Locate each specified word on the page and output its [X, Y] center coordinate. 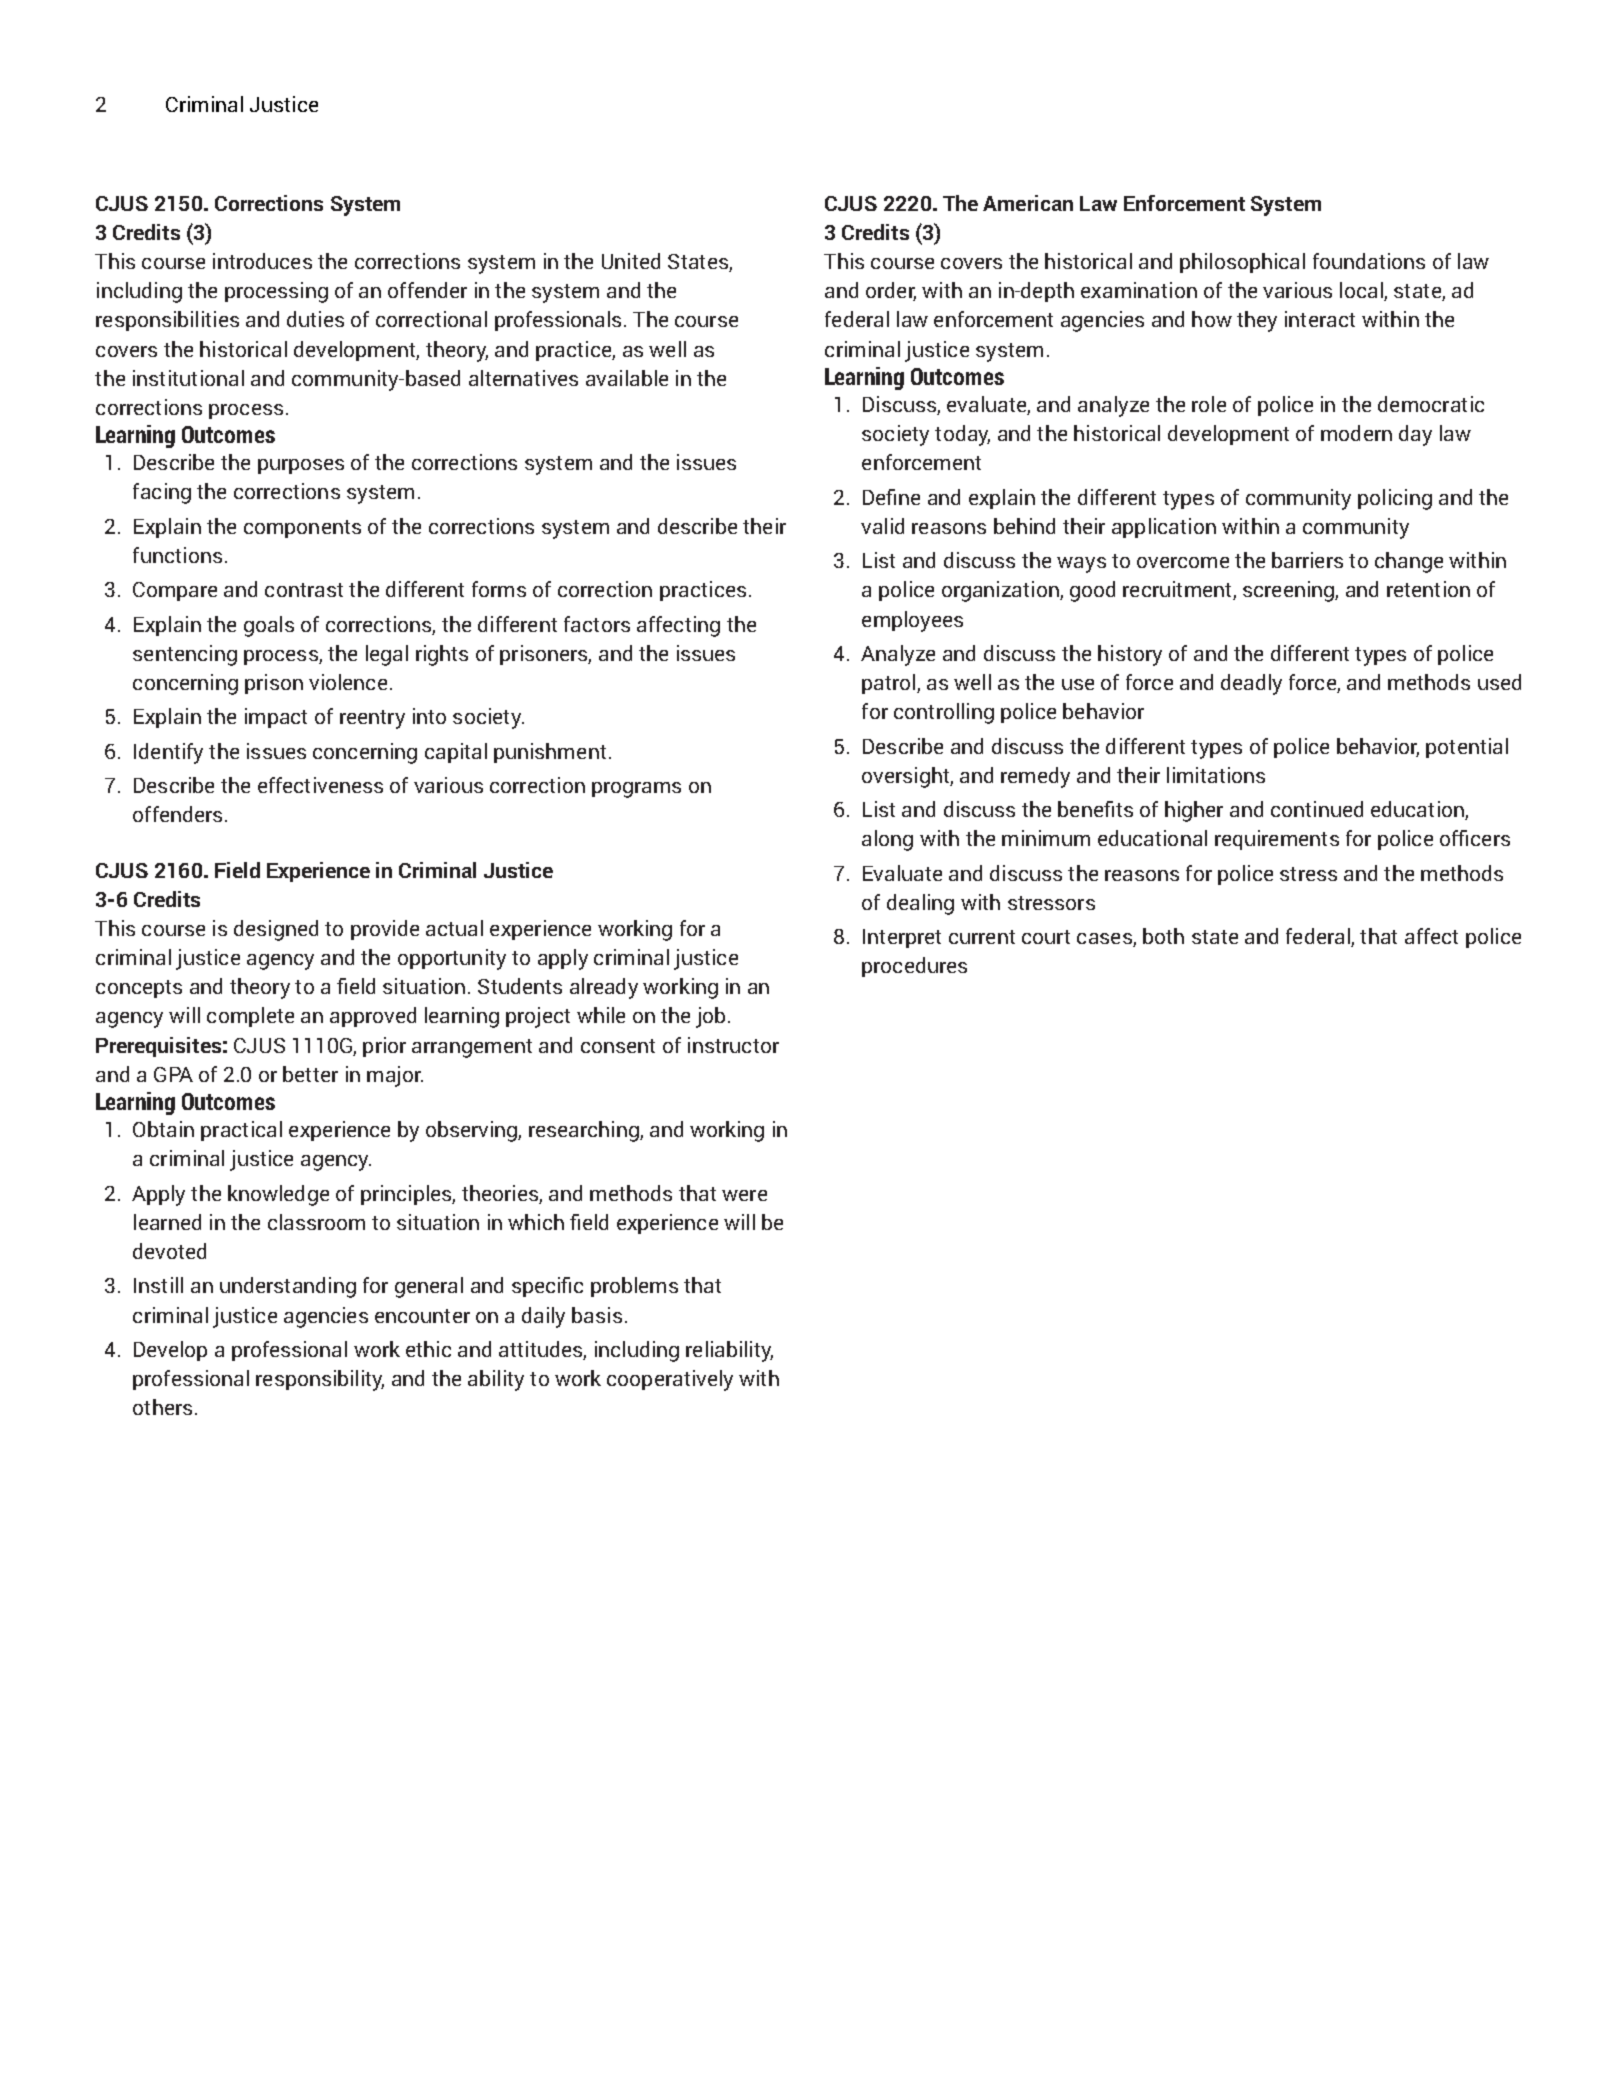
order [891, 291]
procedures [914, 967]
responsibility [320, 1380]
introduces [262, 261]
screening [1289, 591]
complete [250, 1017]
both [1163, 936]
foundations [1369, 261]
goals [269, 626]
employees [912, 621]
